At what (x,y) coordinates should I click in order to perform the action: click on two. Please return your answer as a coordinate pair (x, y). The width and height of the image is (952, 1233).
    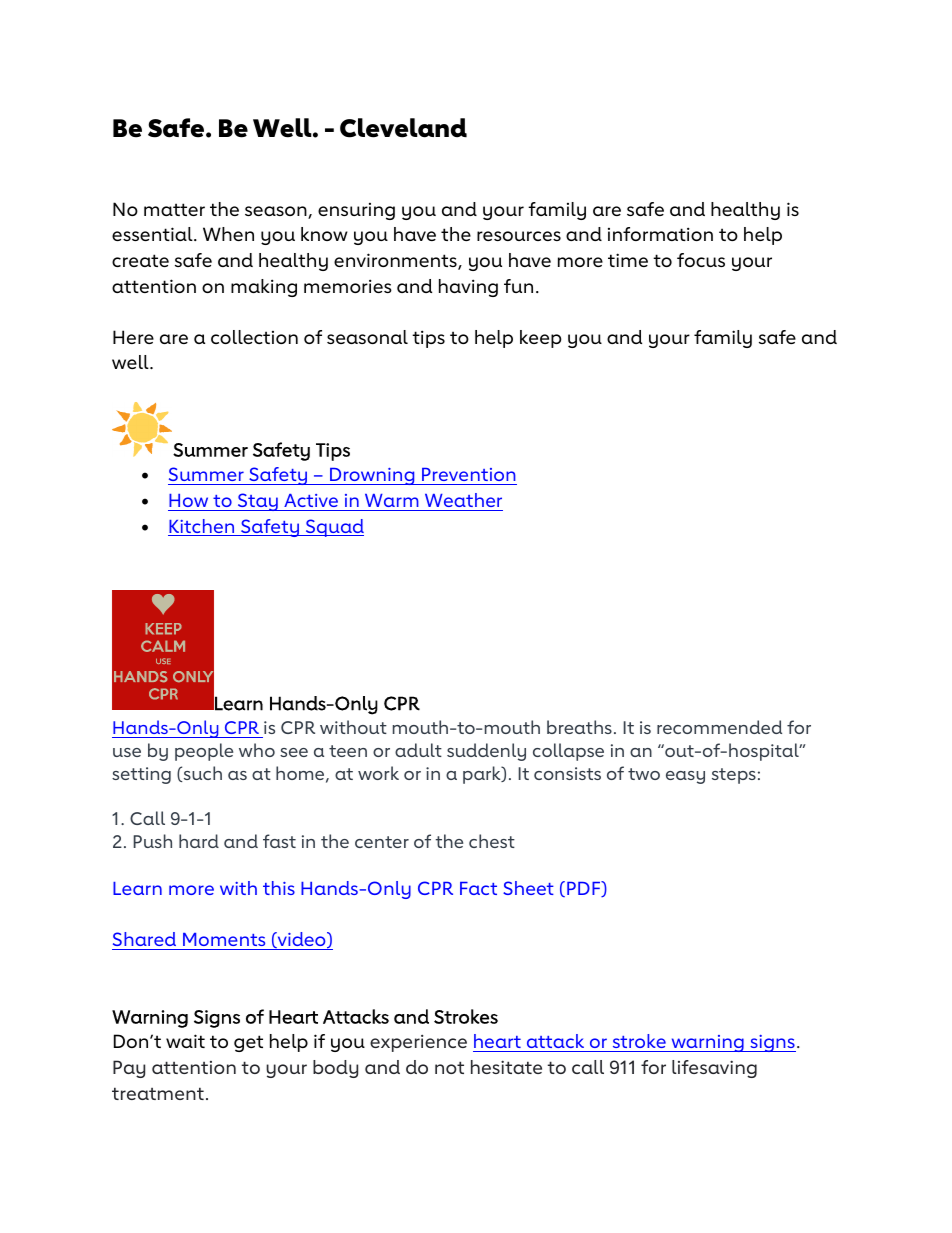
    Looking at the image, I should click on (644, 774).
